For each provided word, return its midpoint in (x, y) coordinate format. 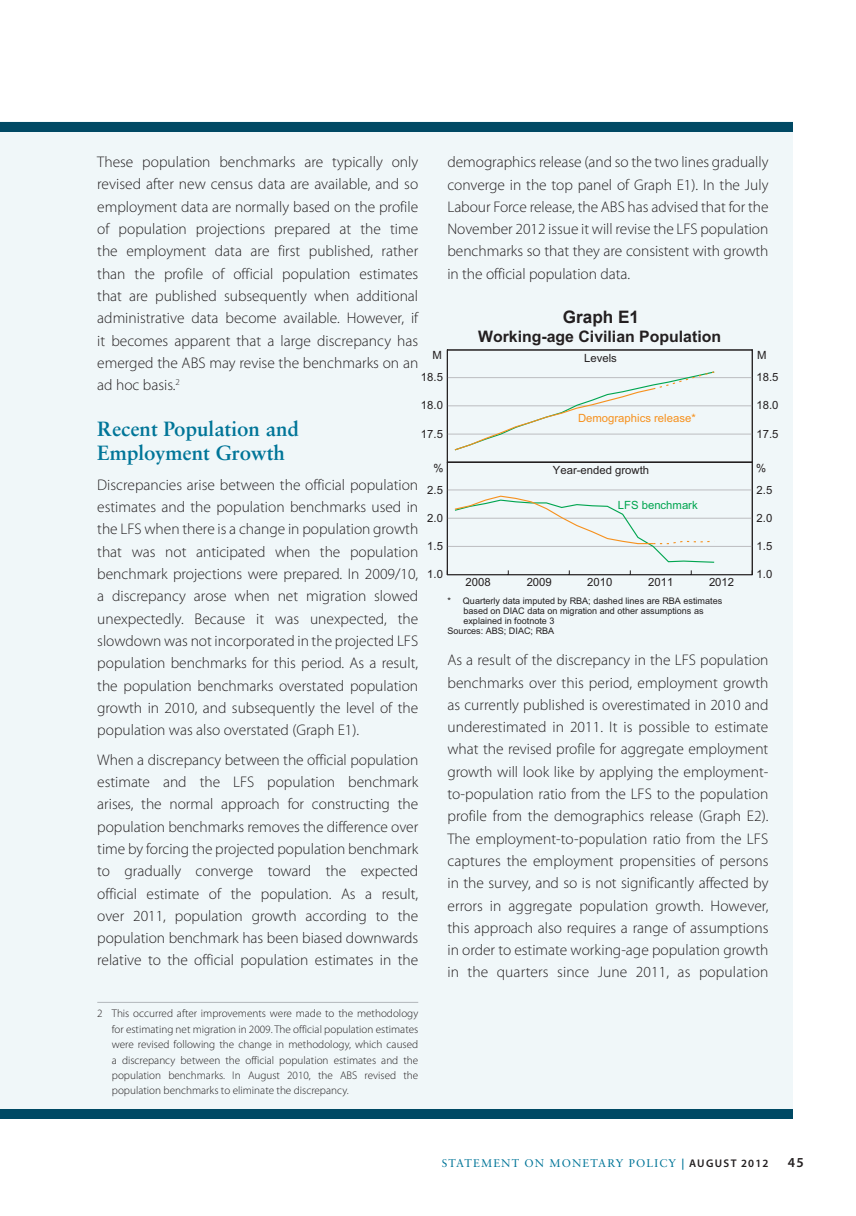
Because (220, 618)
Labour (469, 206)
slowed (396, 595)
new (193, 185)
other (627, 611)
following (194, 1045)
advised (675, 206)
